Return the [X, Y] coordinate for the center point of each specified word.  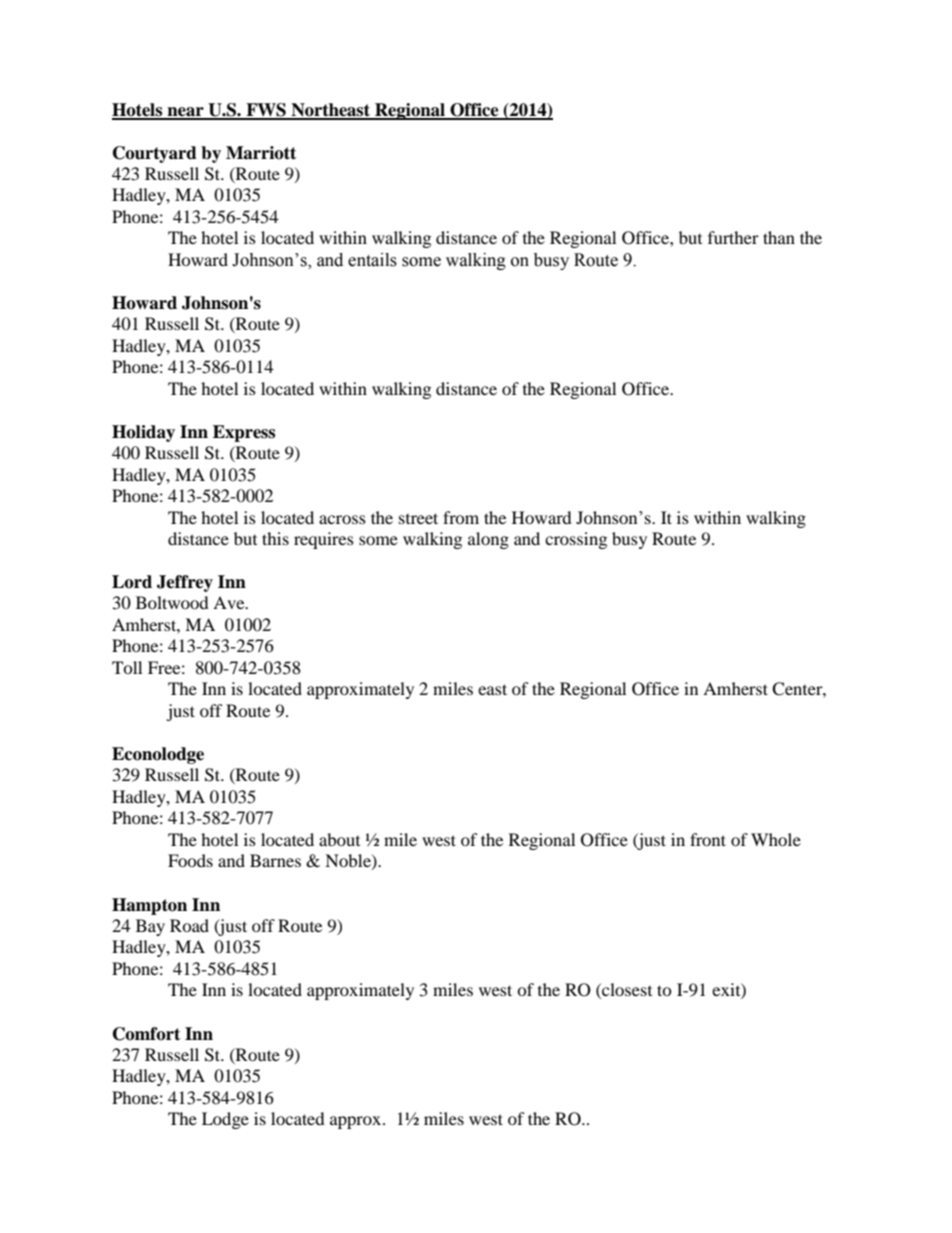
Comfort [146, 1034]
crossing [576, 540]
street [418, 518]
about [339, 839]
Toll [127, 667]
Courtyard [155, 154]
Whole [776, 839]
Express [244, 433]
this [275, 538]
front [708, 839]
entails [372, 260]
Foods [190, 860]
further [733, 237]
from [461, 517]
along [488, 540]
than [779, 237]
